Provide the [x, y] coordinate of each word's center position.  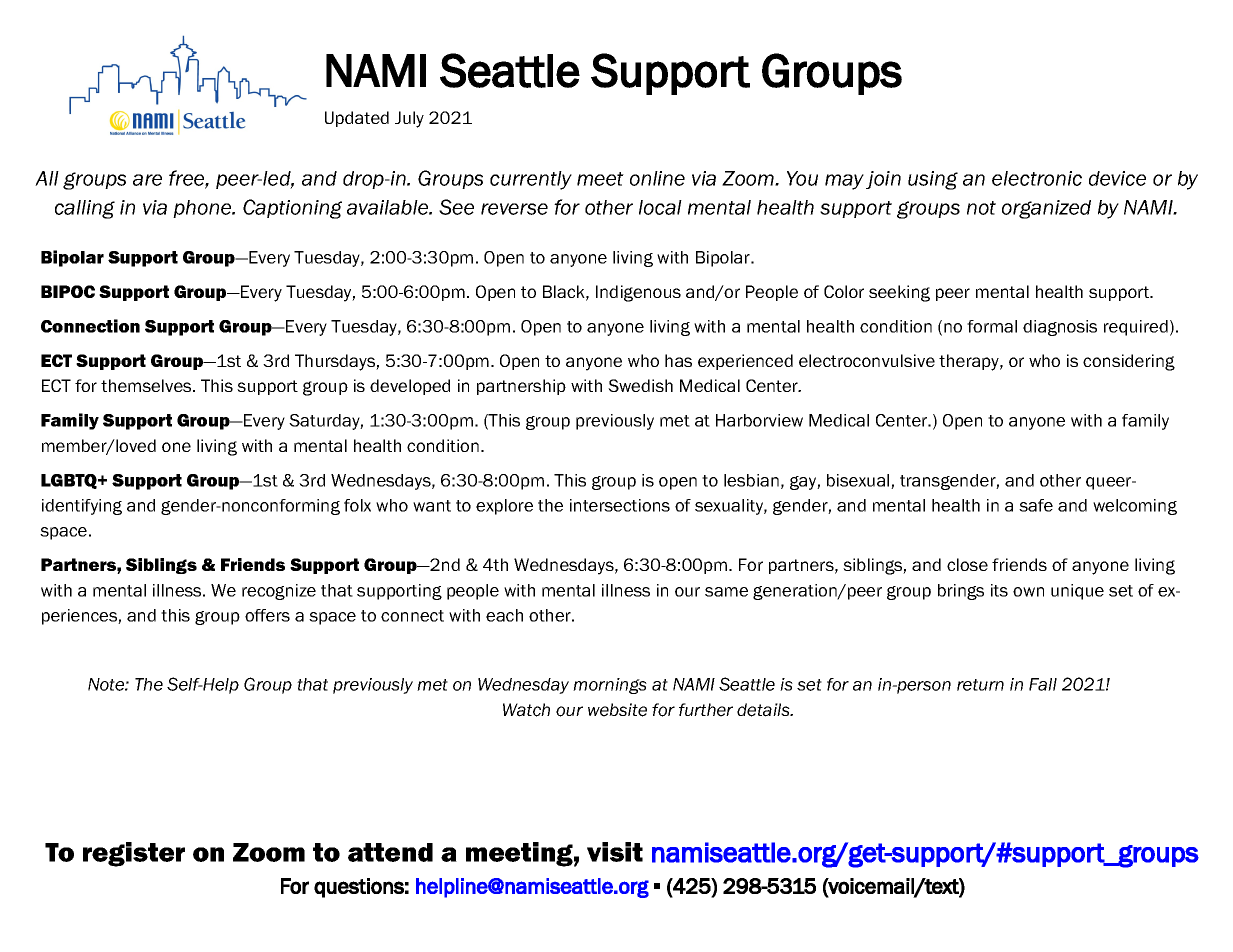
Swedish [640, 385]
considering [1129, 362]
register [134, 854]
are [147, 180]
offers [267, 615]
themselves [147, 385]
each [504, 615]
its [999, 590]
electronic [1037, 178]
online [657, 178]
